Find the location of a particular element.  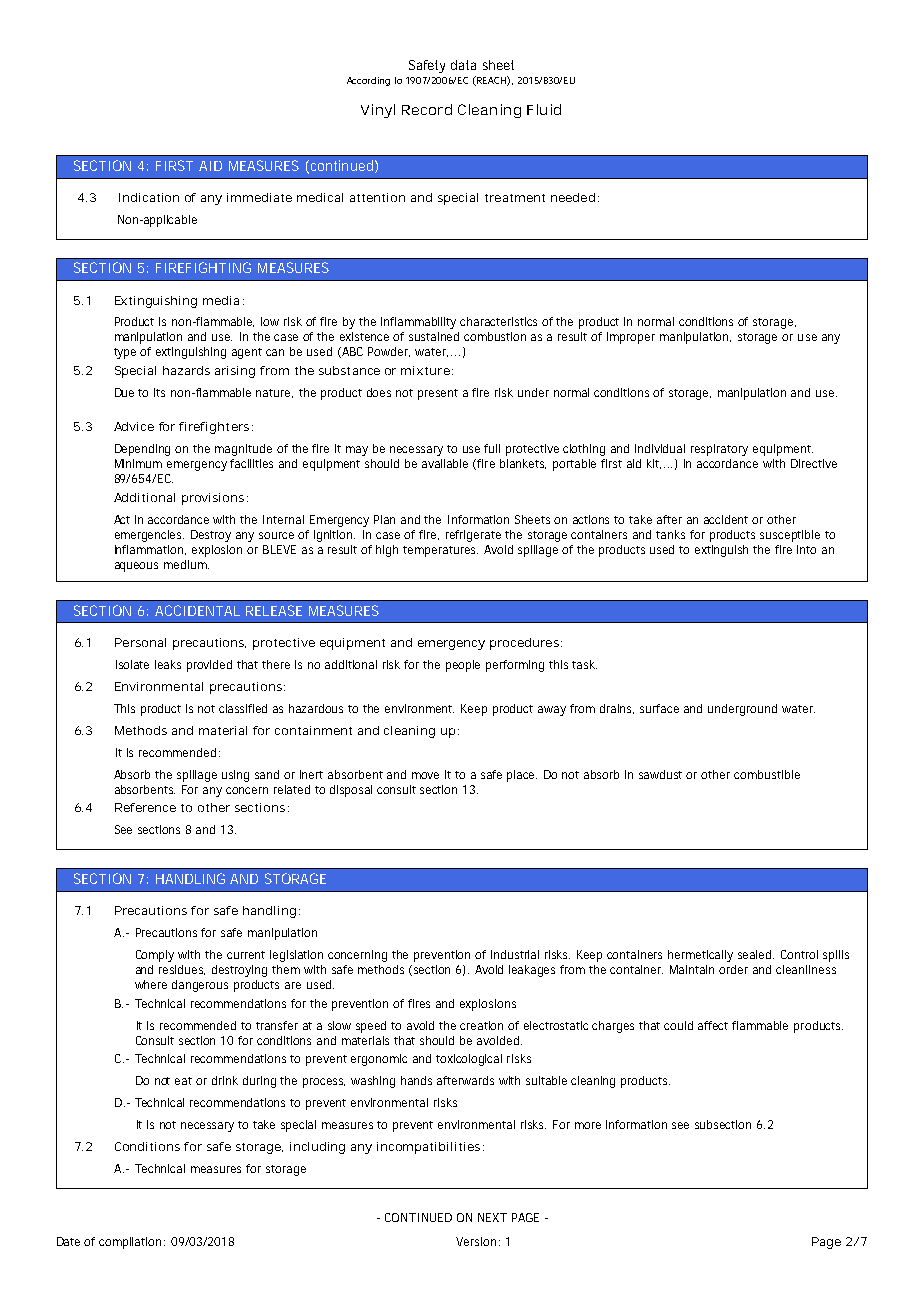

compilation is located at coordinates (130, 1243).
